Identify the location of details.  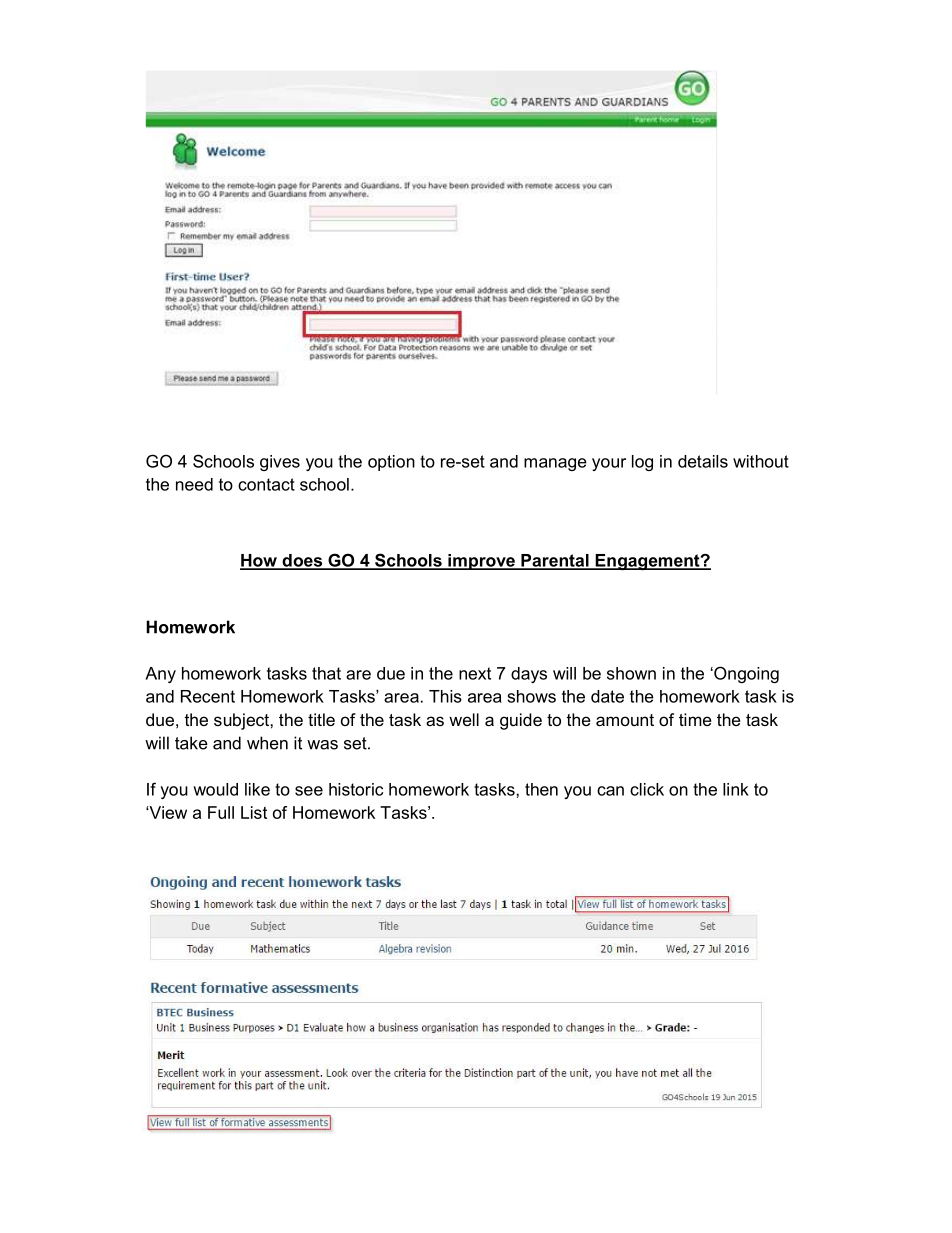
(703, 461).
